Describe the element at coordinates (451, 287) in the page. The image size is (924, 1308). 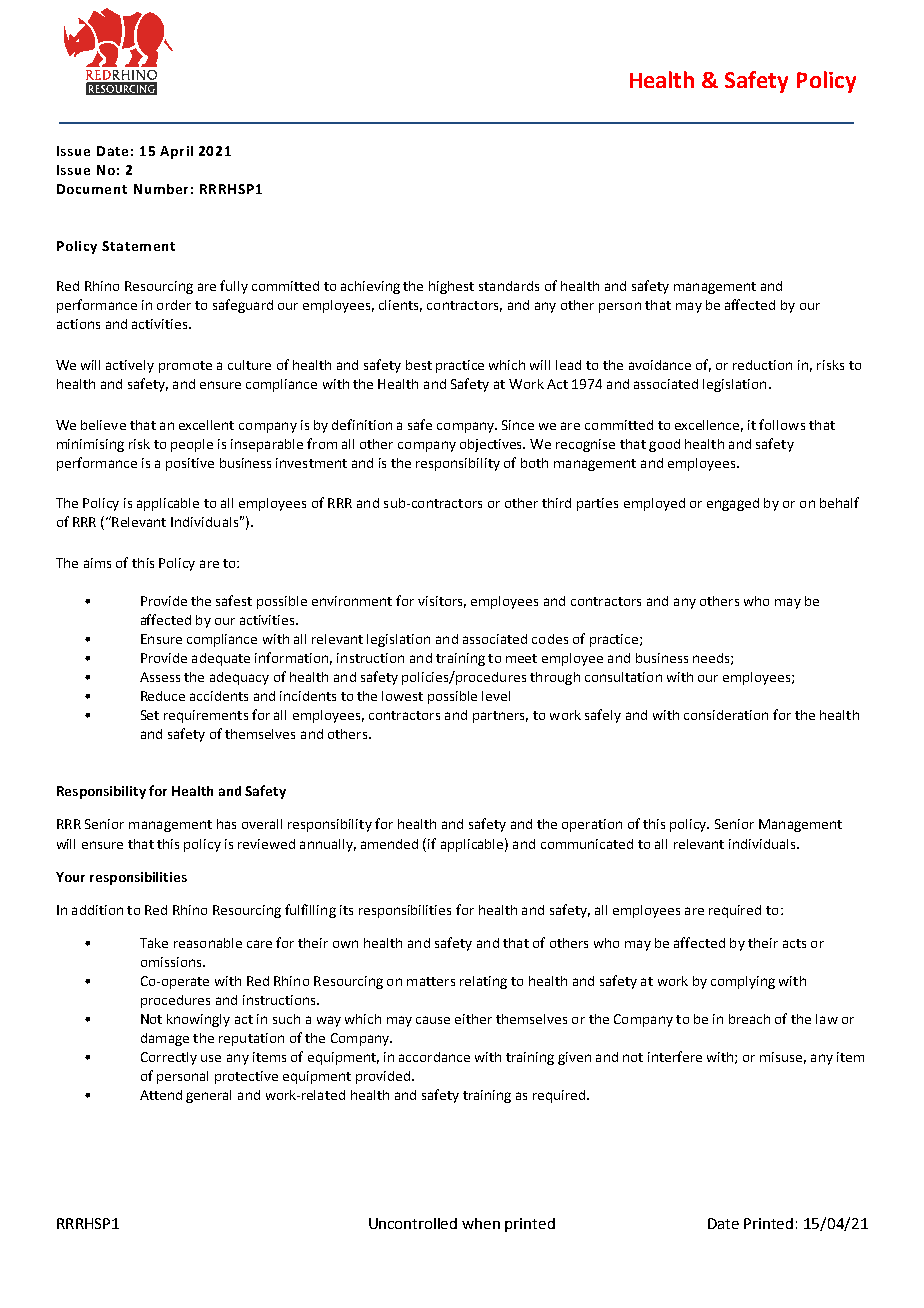
I see `highest` at that location.
